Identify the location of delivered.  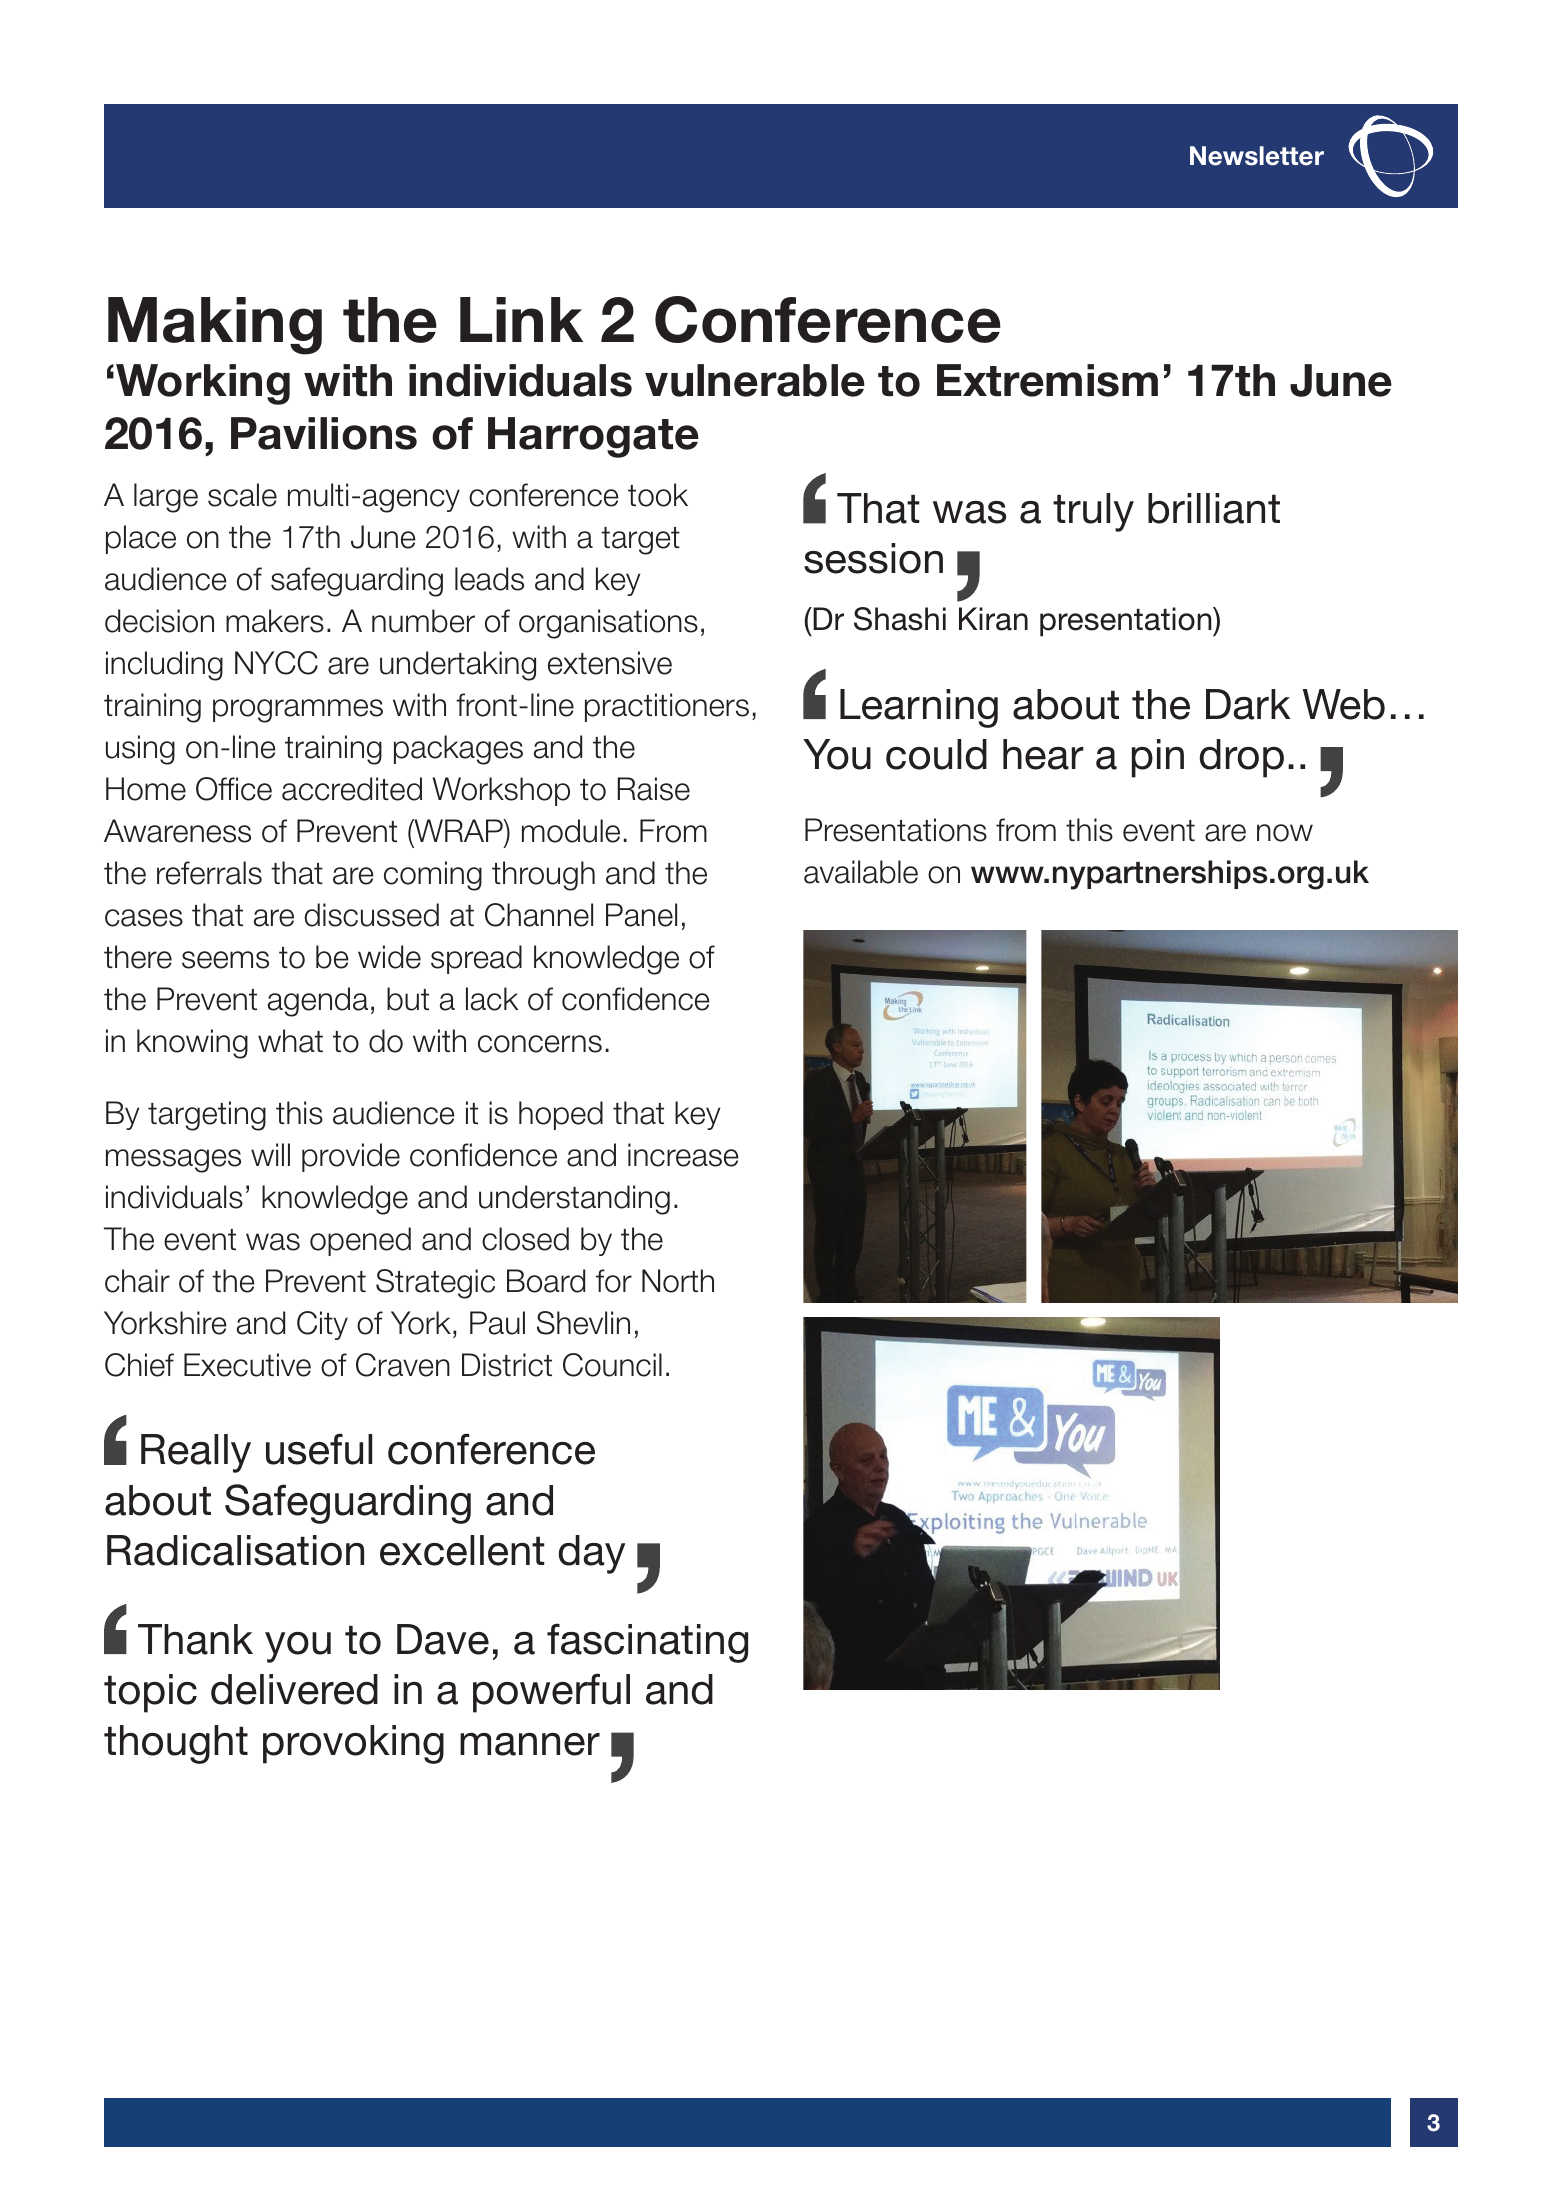
(294, 1689).
